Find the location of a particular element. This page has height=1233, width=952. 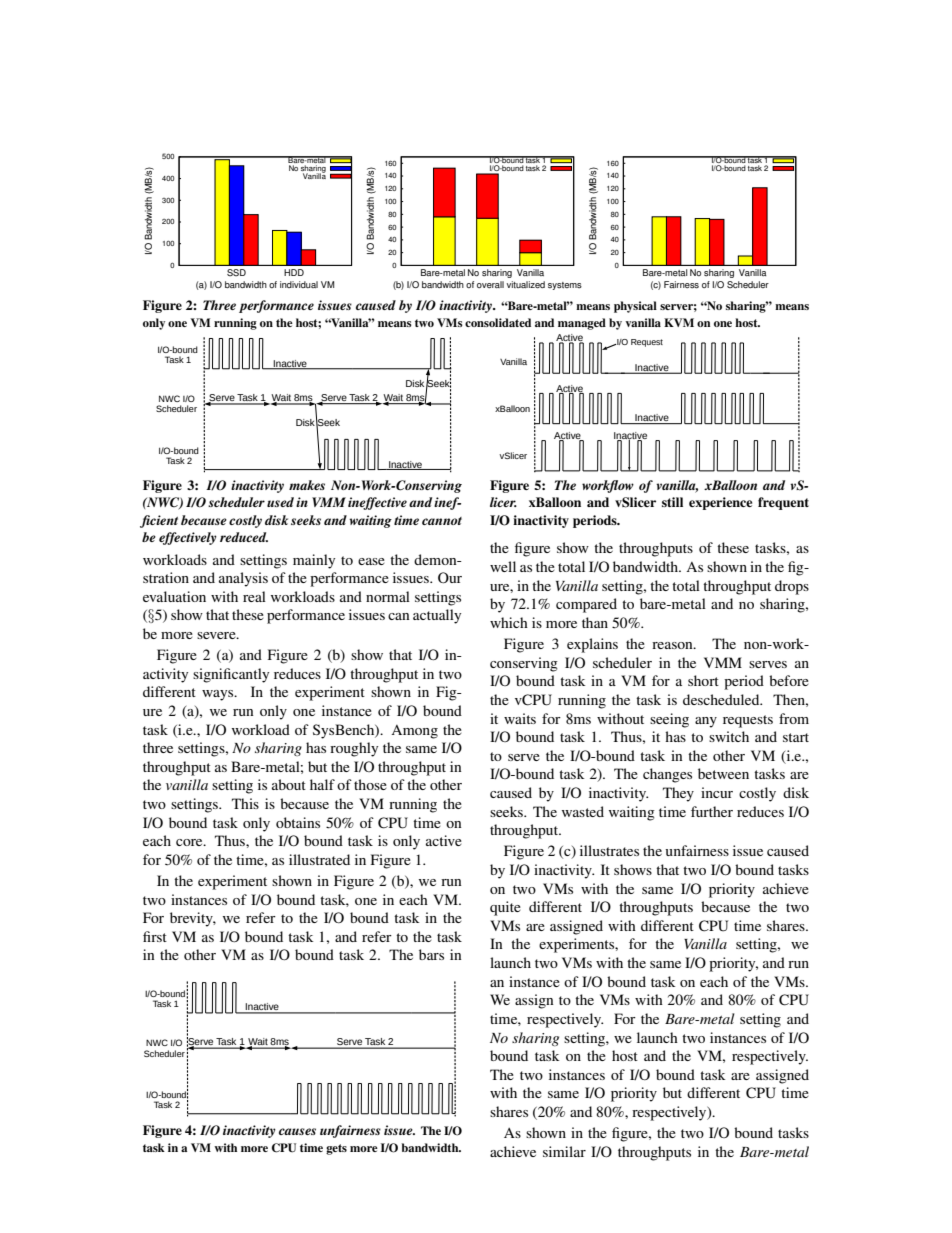

reduced is located at coordinates (244, 537).
